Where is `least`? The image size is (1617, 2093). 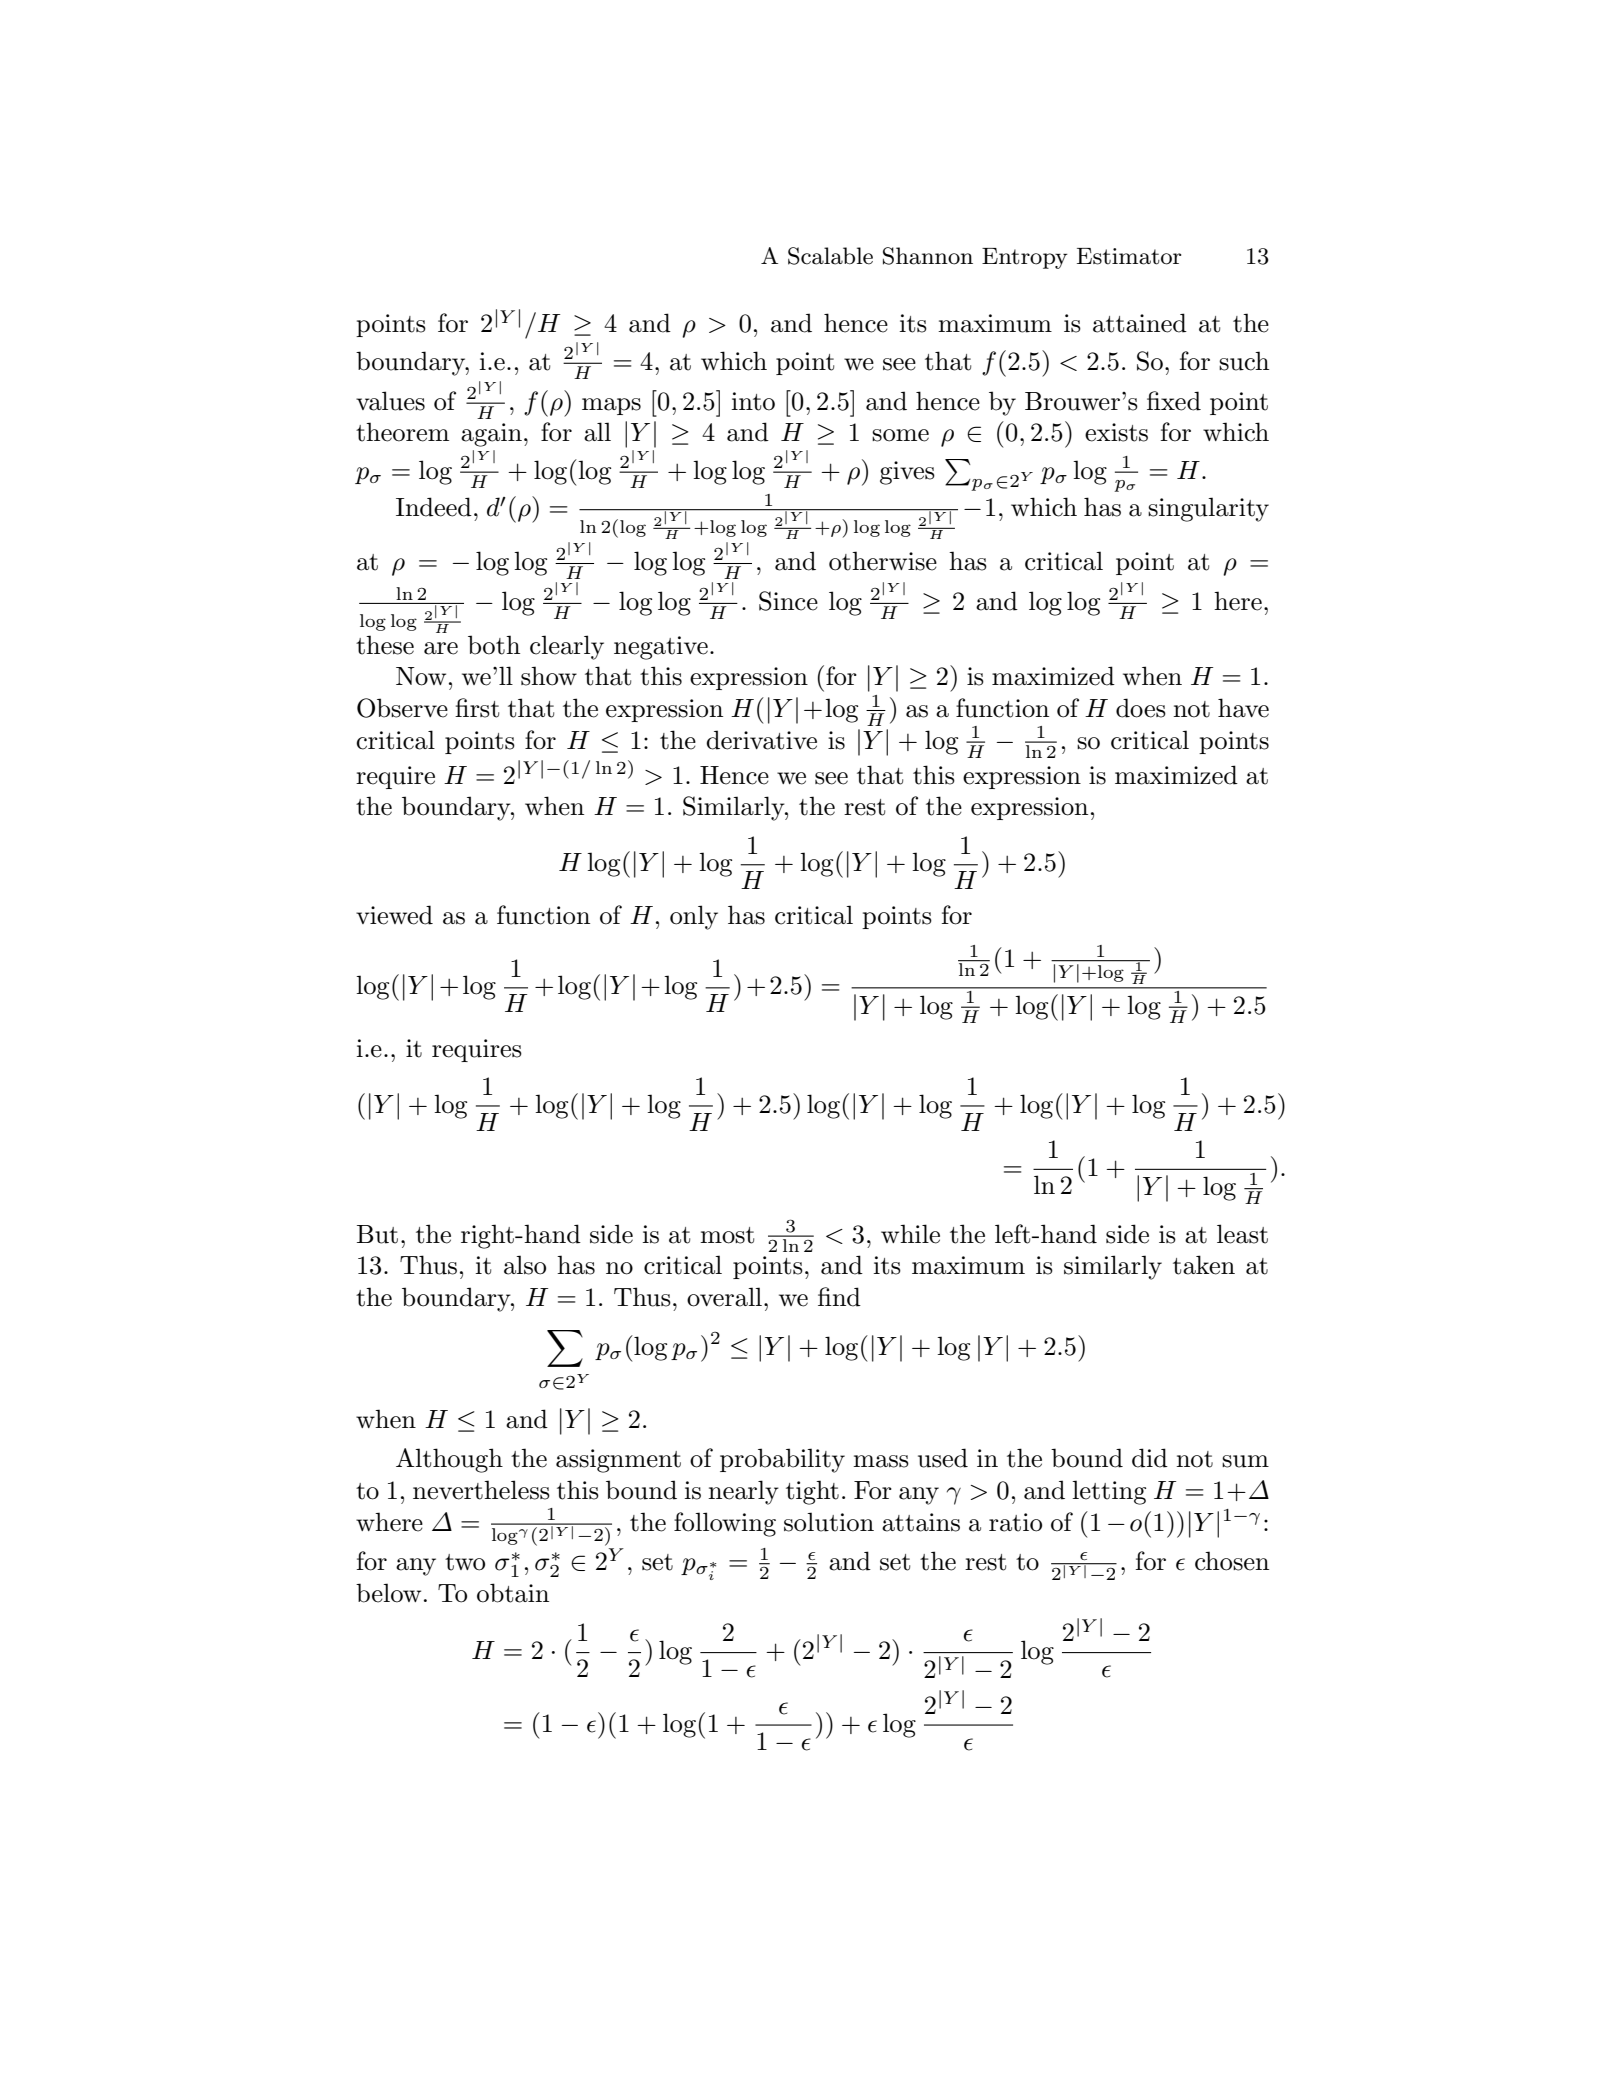
least is located at coordinates (1242, 1234).
